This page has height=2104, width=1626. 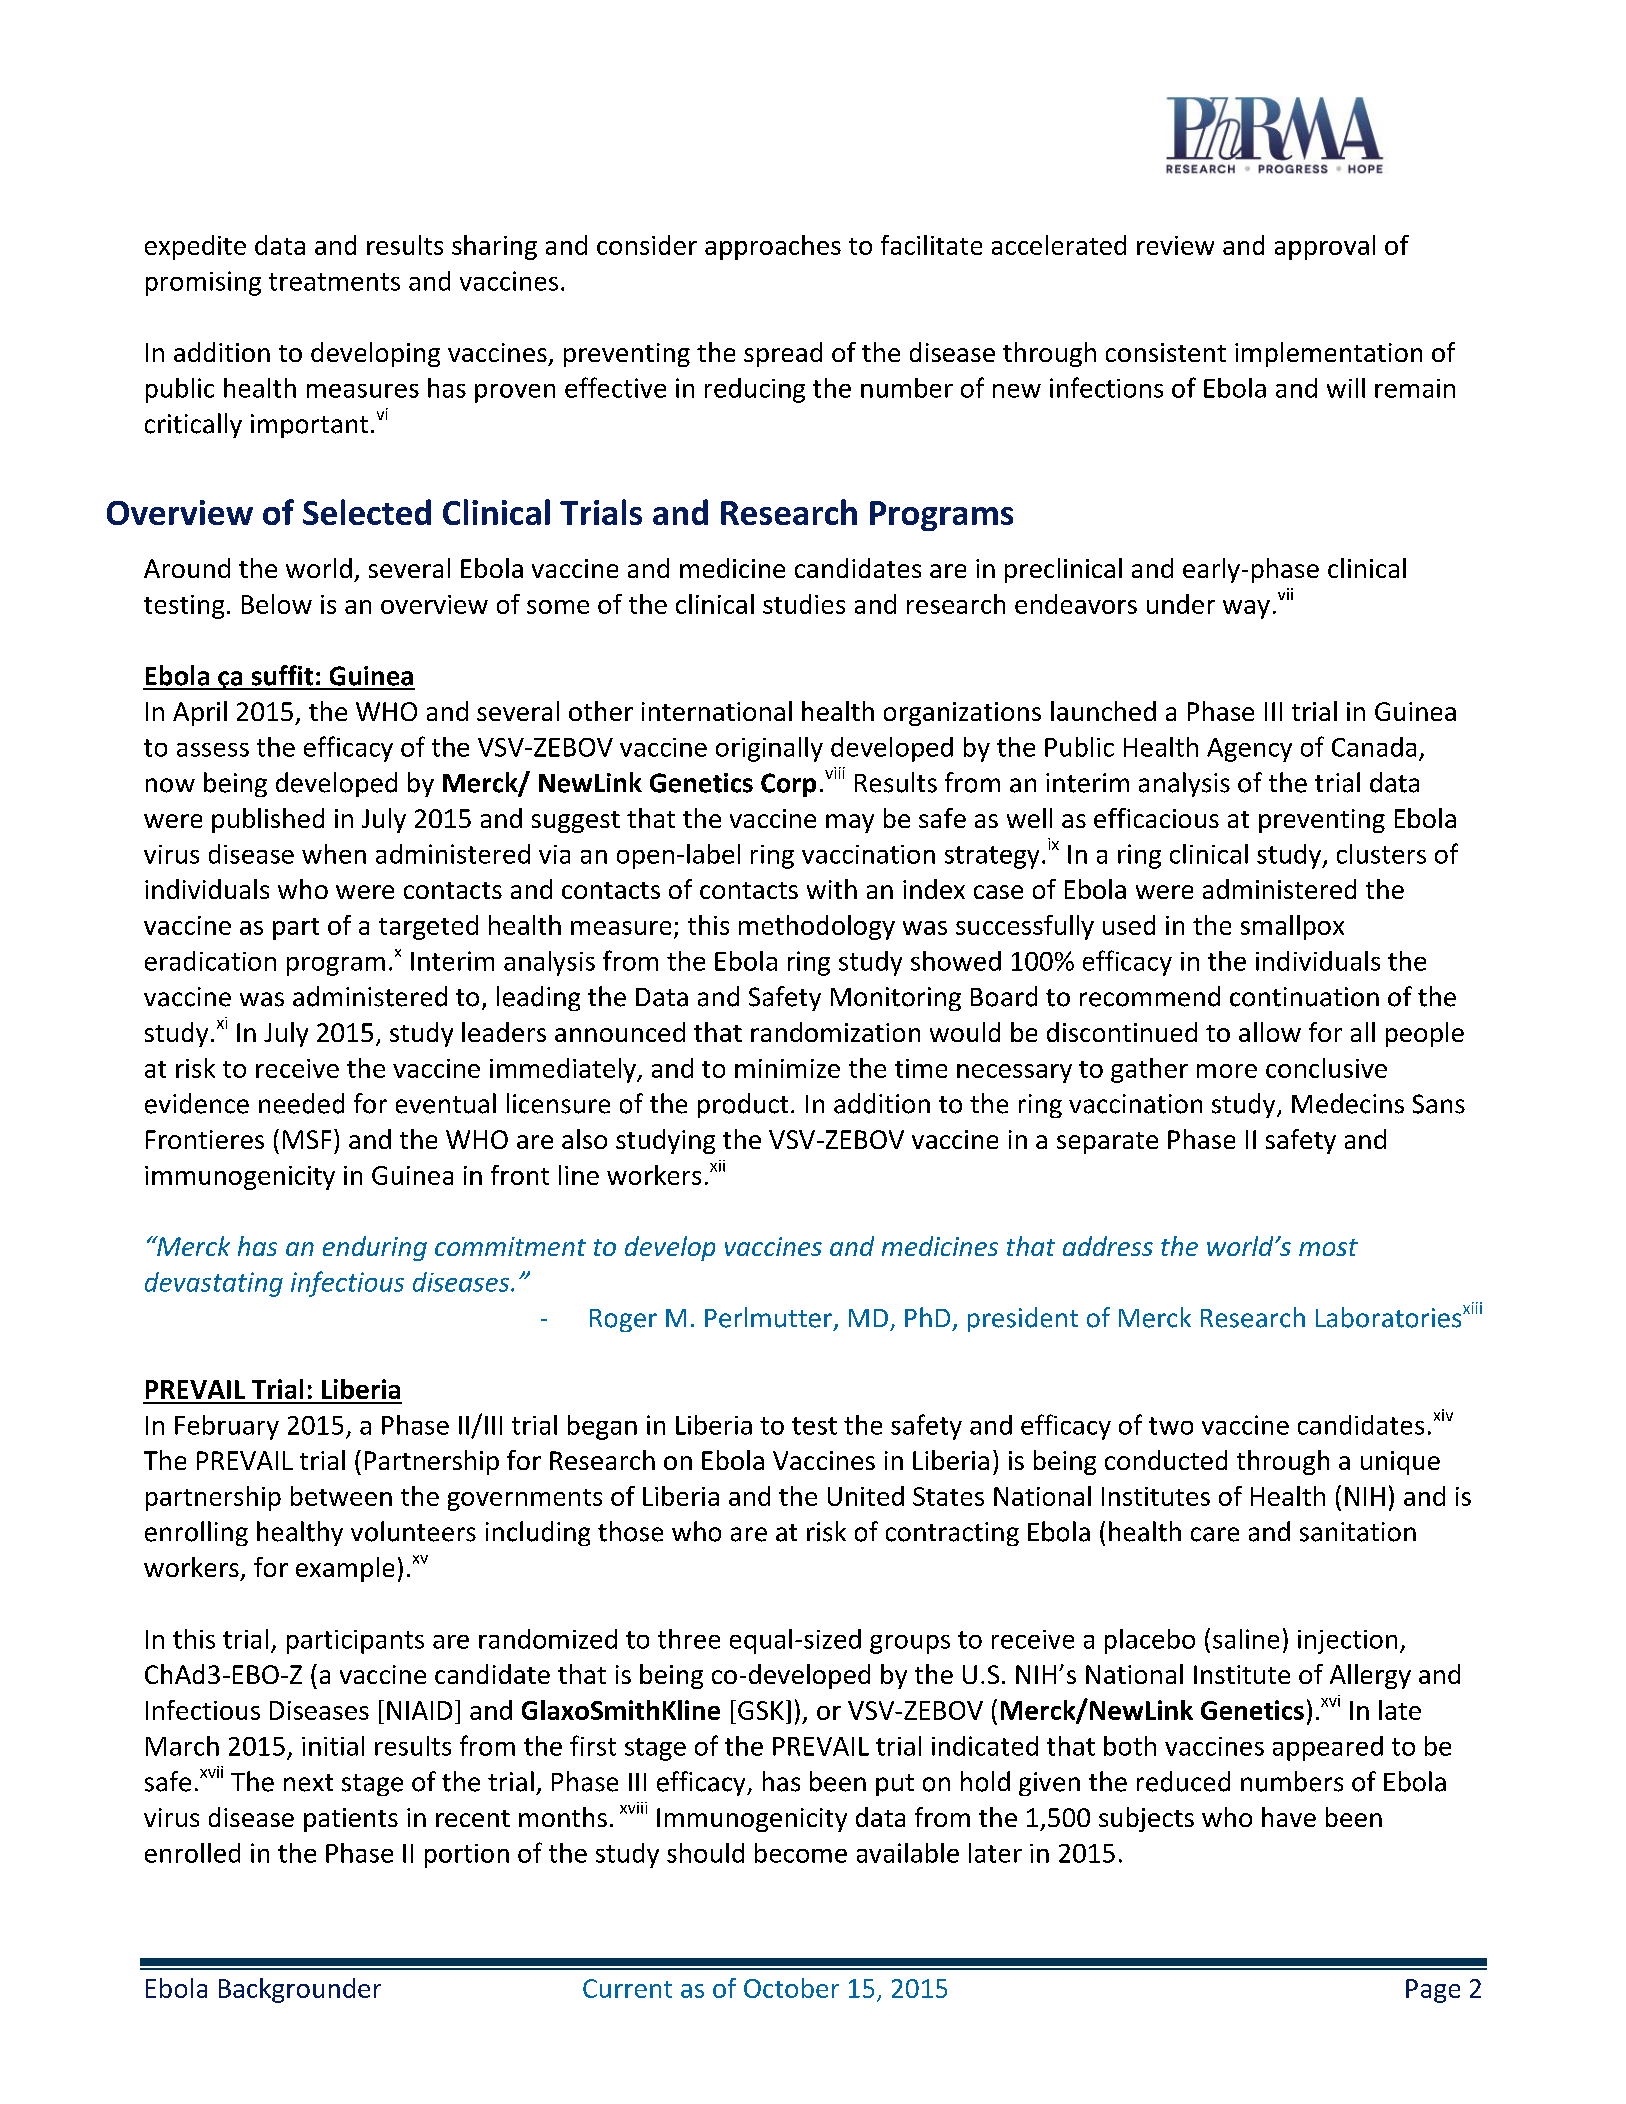 I want to click on Perlmutter, so click(x=768, y=1317).
